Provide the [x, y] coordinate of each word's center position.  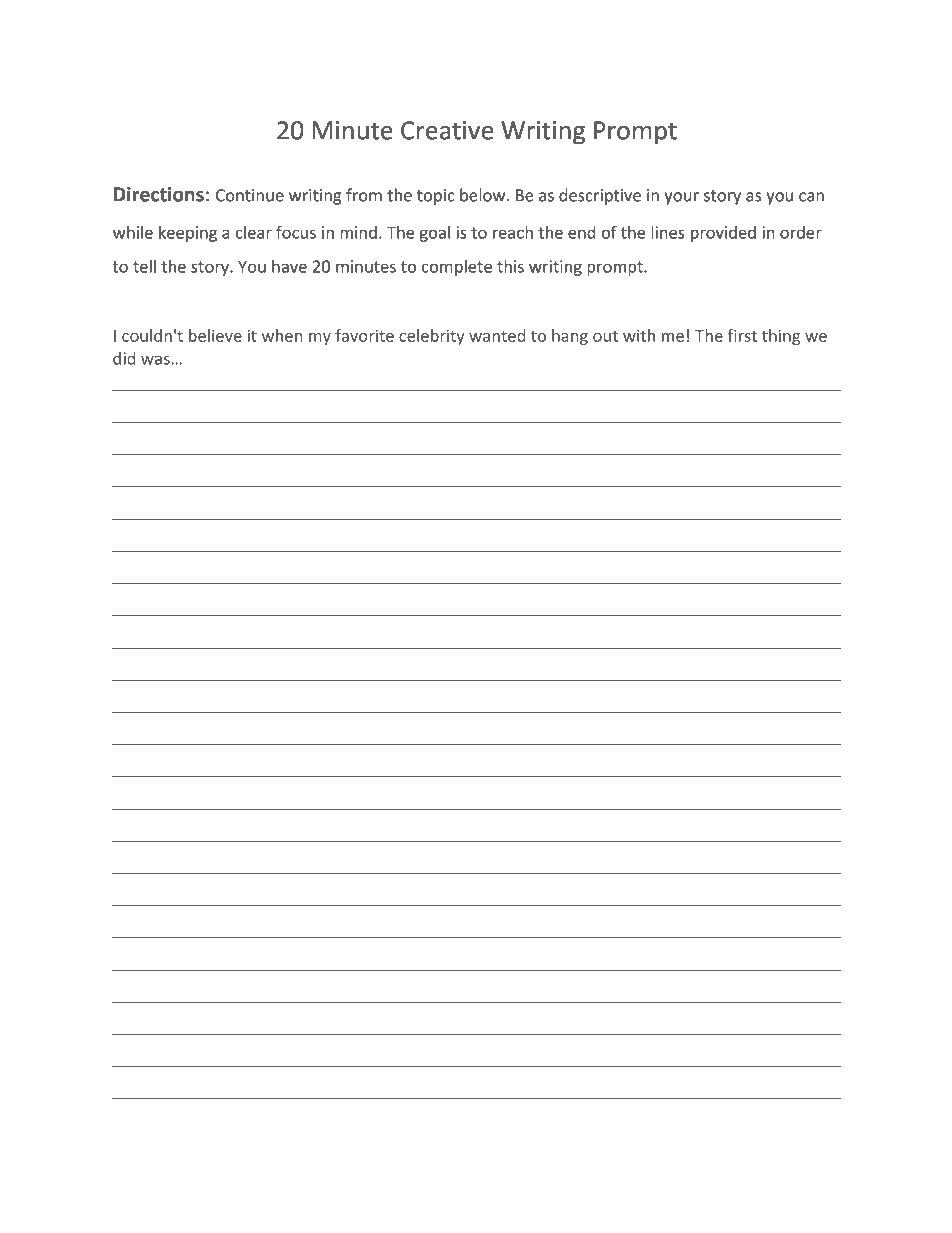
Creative [447, 130]
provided [723, 234]
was [156, 360]
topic [436, 197]
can [811, 197]
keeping [188, 234]
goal [434, 234]
